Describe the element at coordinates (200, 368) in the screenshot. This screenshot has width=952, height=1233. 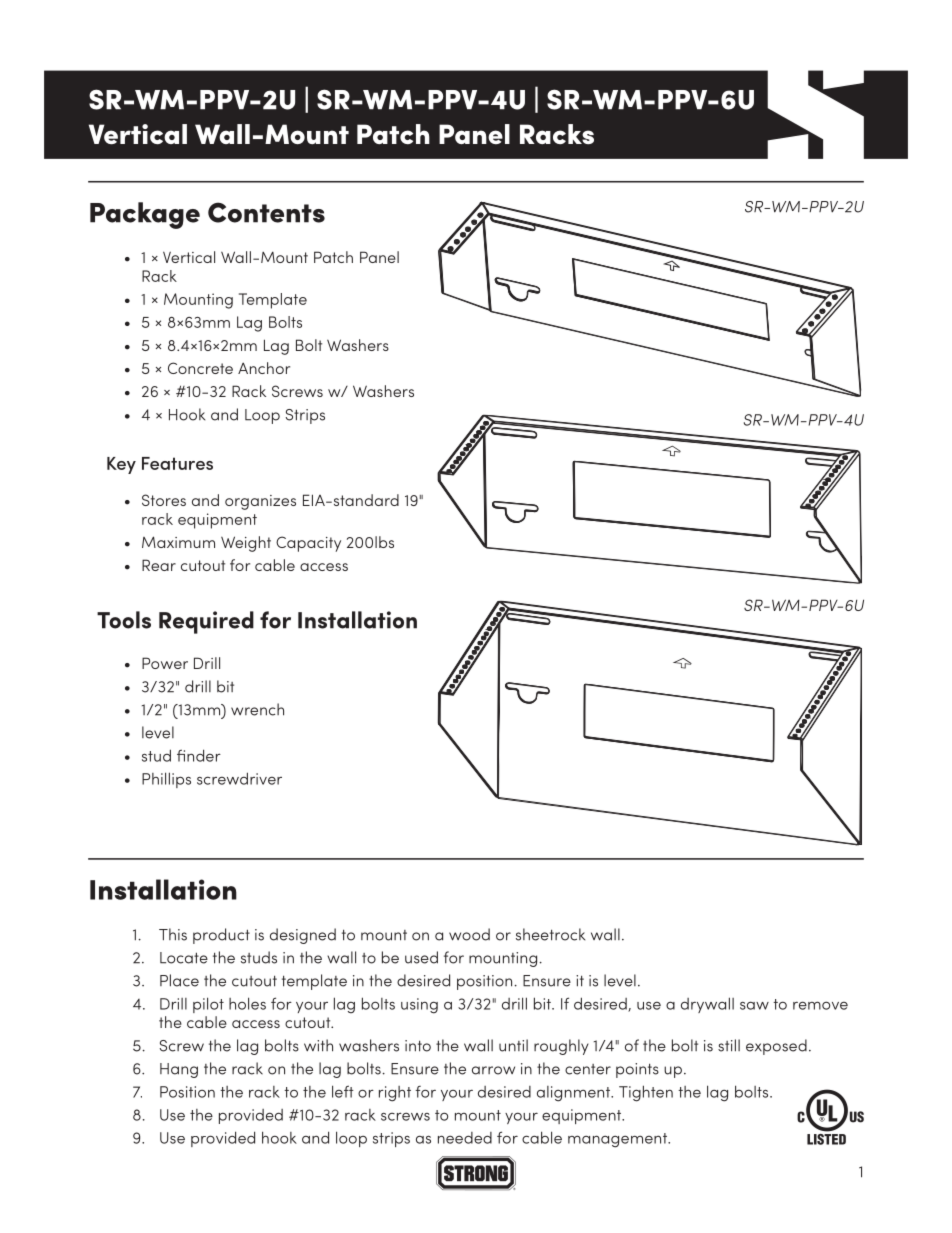
I see `Concrete` at that location.
